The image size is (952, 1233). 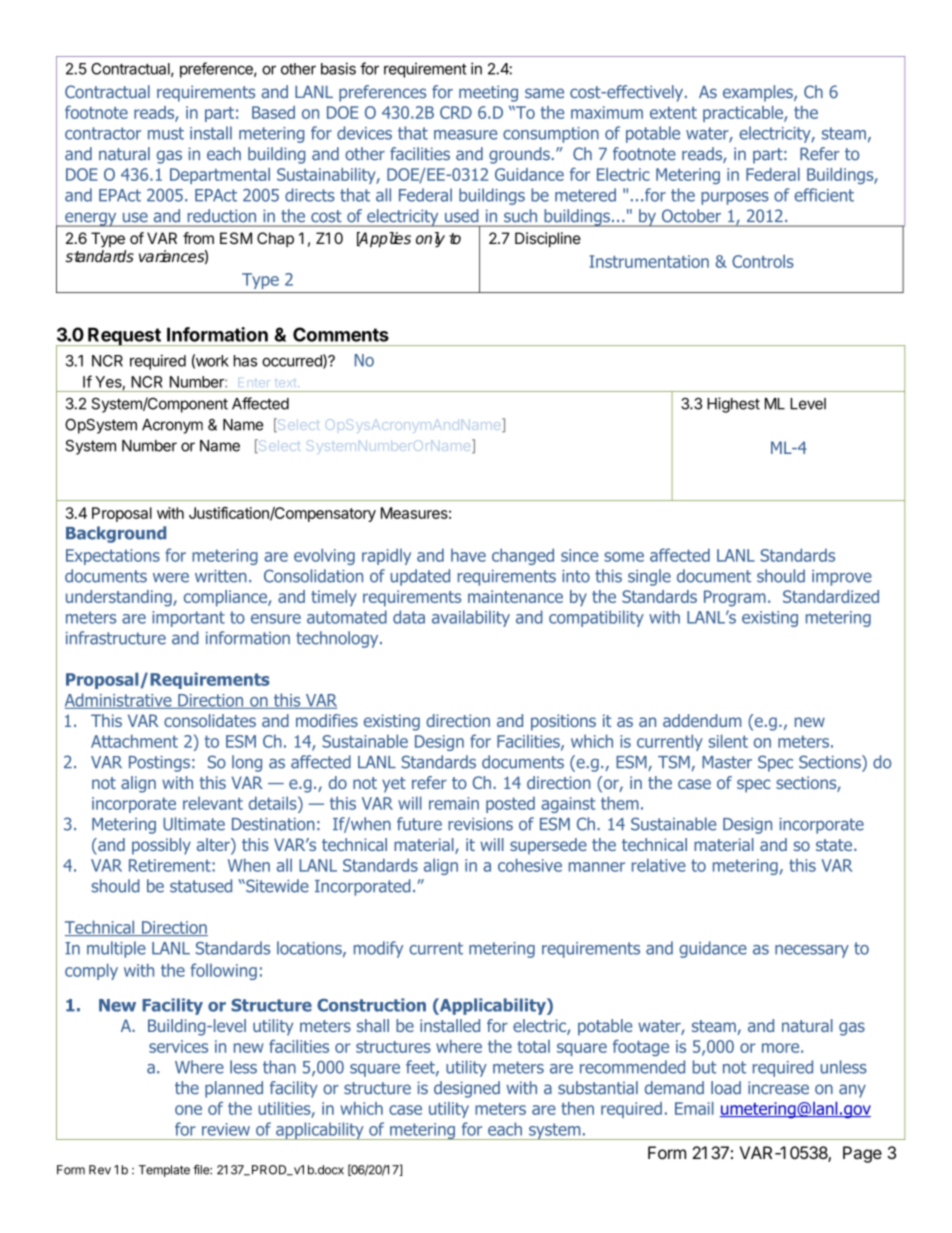 I want to click on must, so click(x=166, y=133).
